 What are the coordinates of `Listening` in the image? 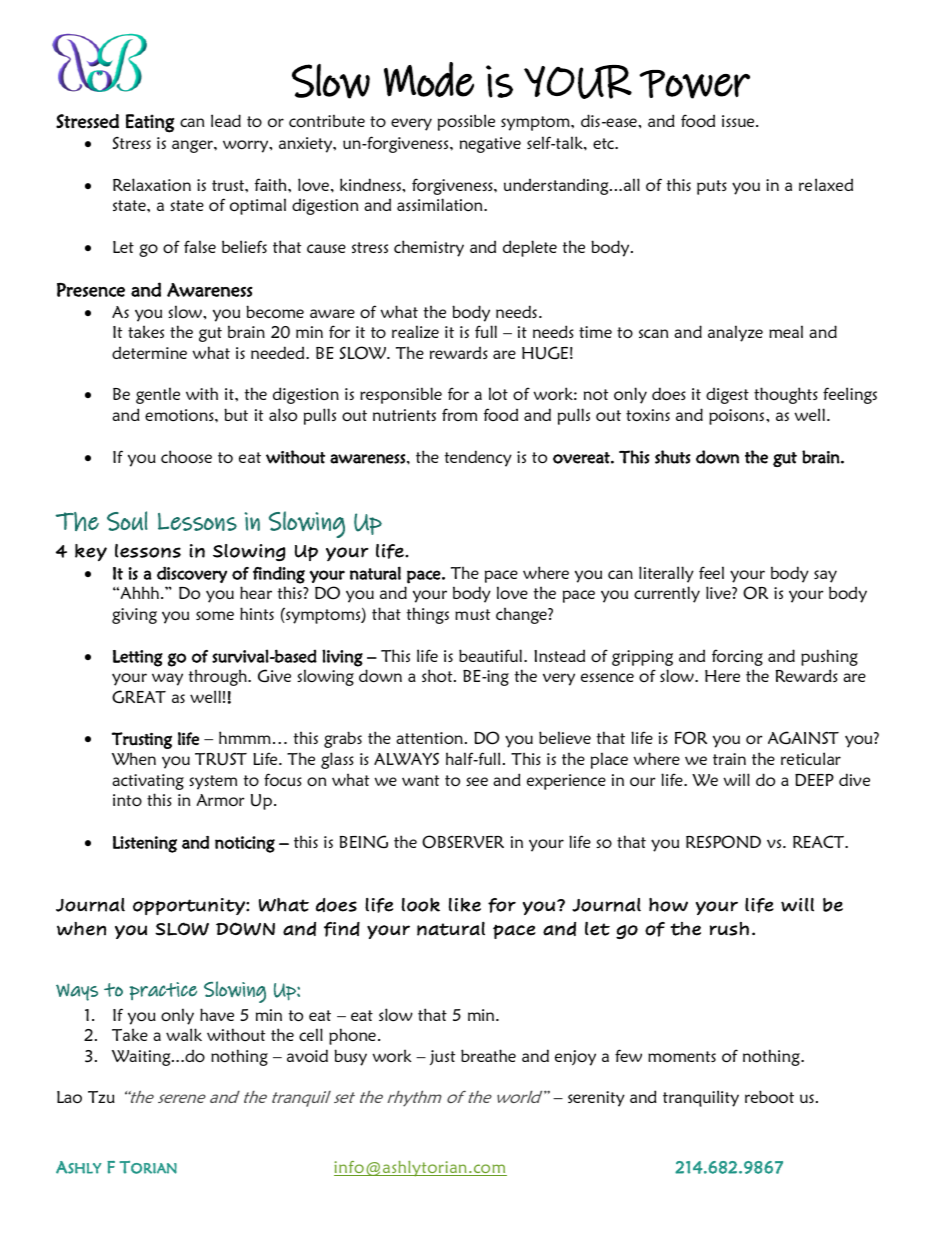 It's located at (145, 844).
